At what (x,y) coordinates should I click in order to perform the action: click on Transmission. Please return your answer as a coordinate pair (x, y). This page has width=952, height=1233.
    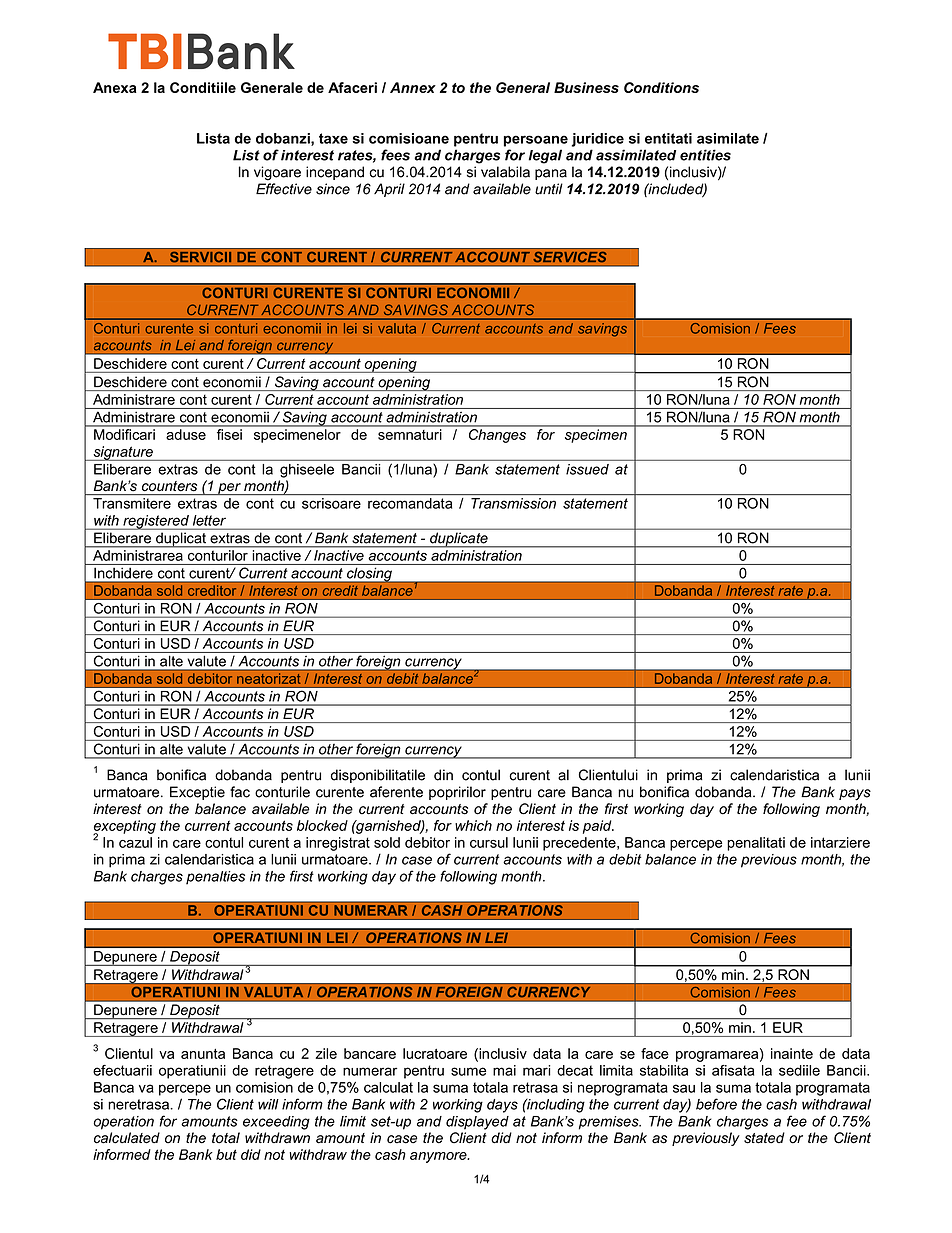
    Looking at the image, I should click on (513, 503).
